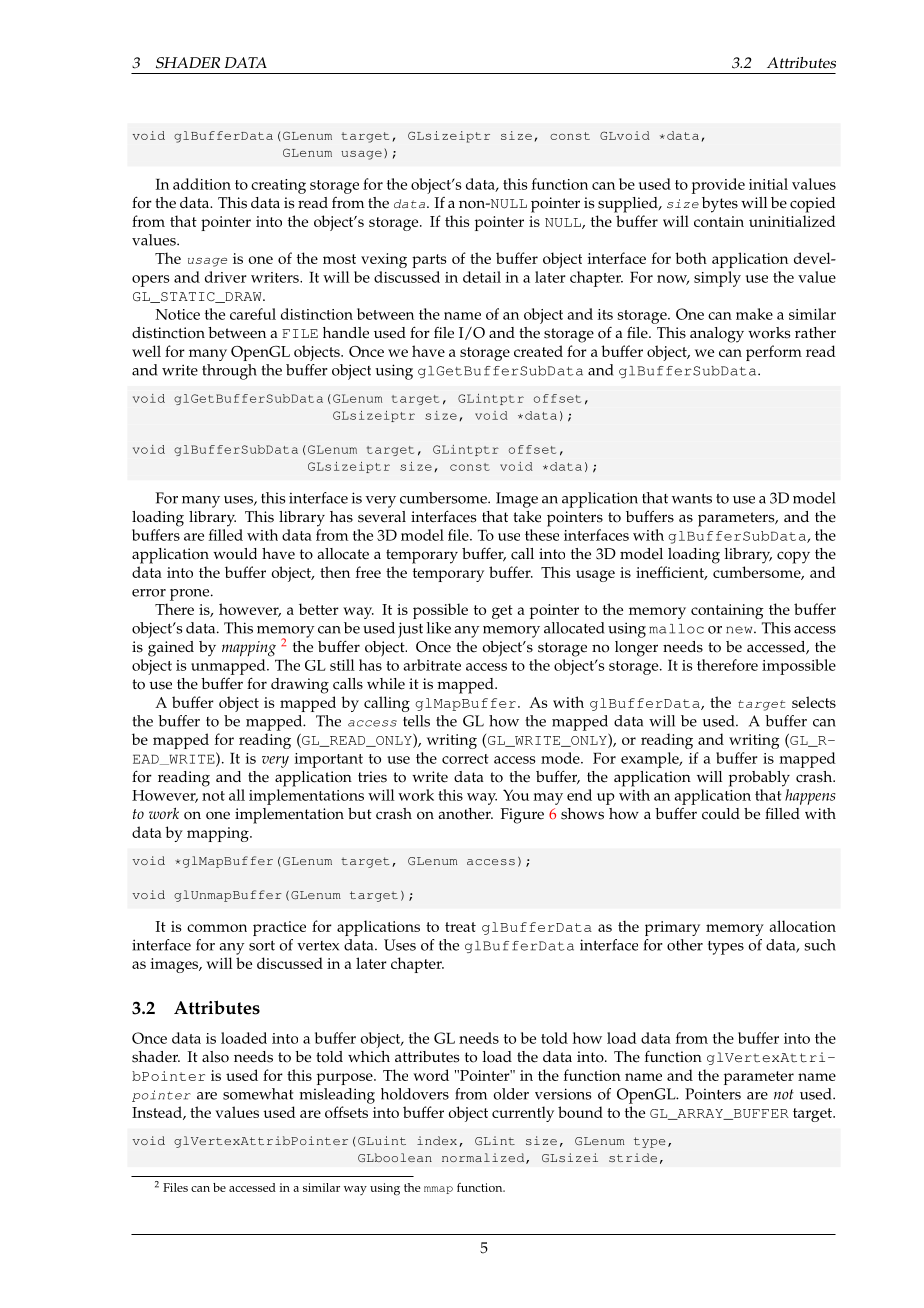 This image has width=924, height=1308. What do you see at coordinates (235, 554) in the image?
I see `would` at bounding box center [235, 554].
